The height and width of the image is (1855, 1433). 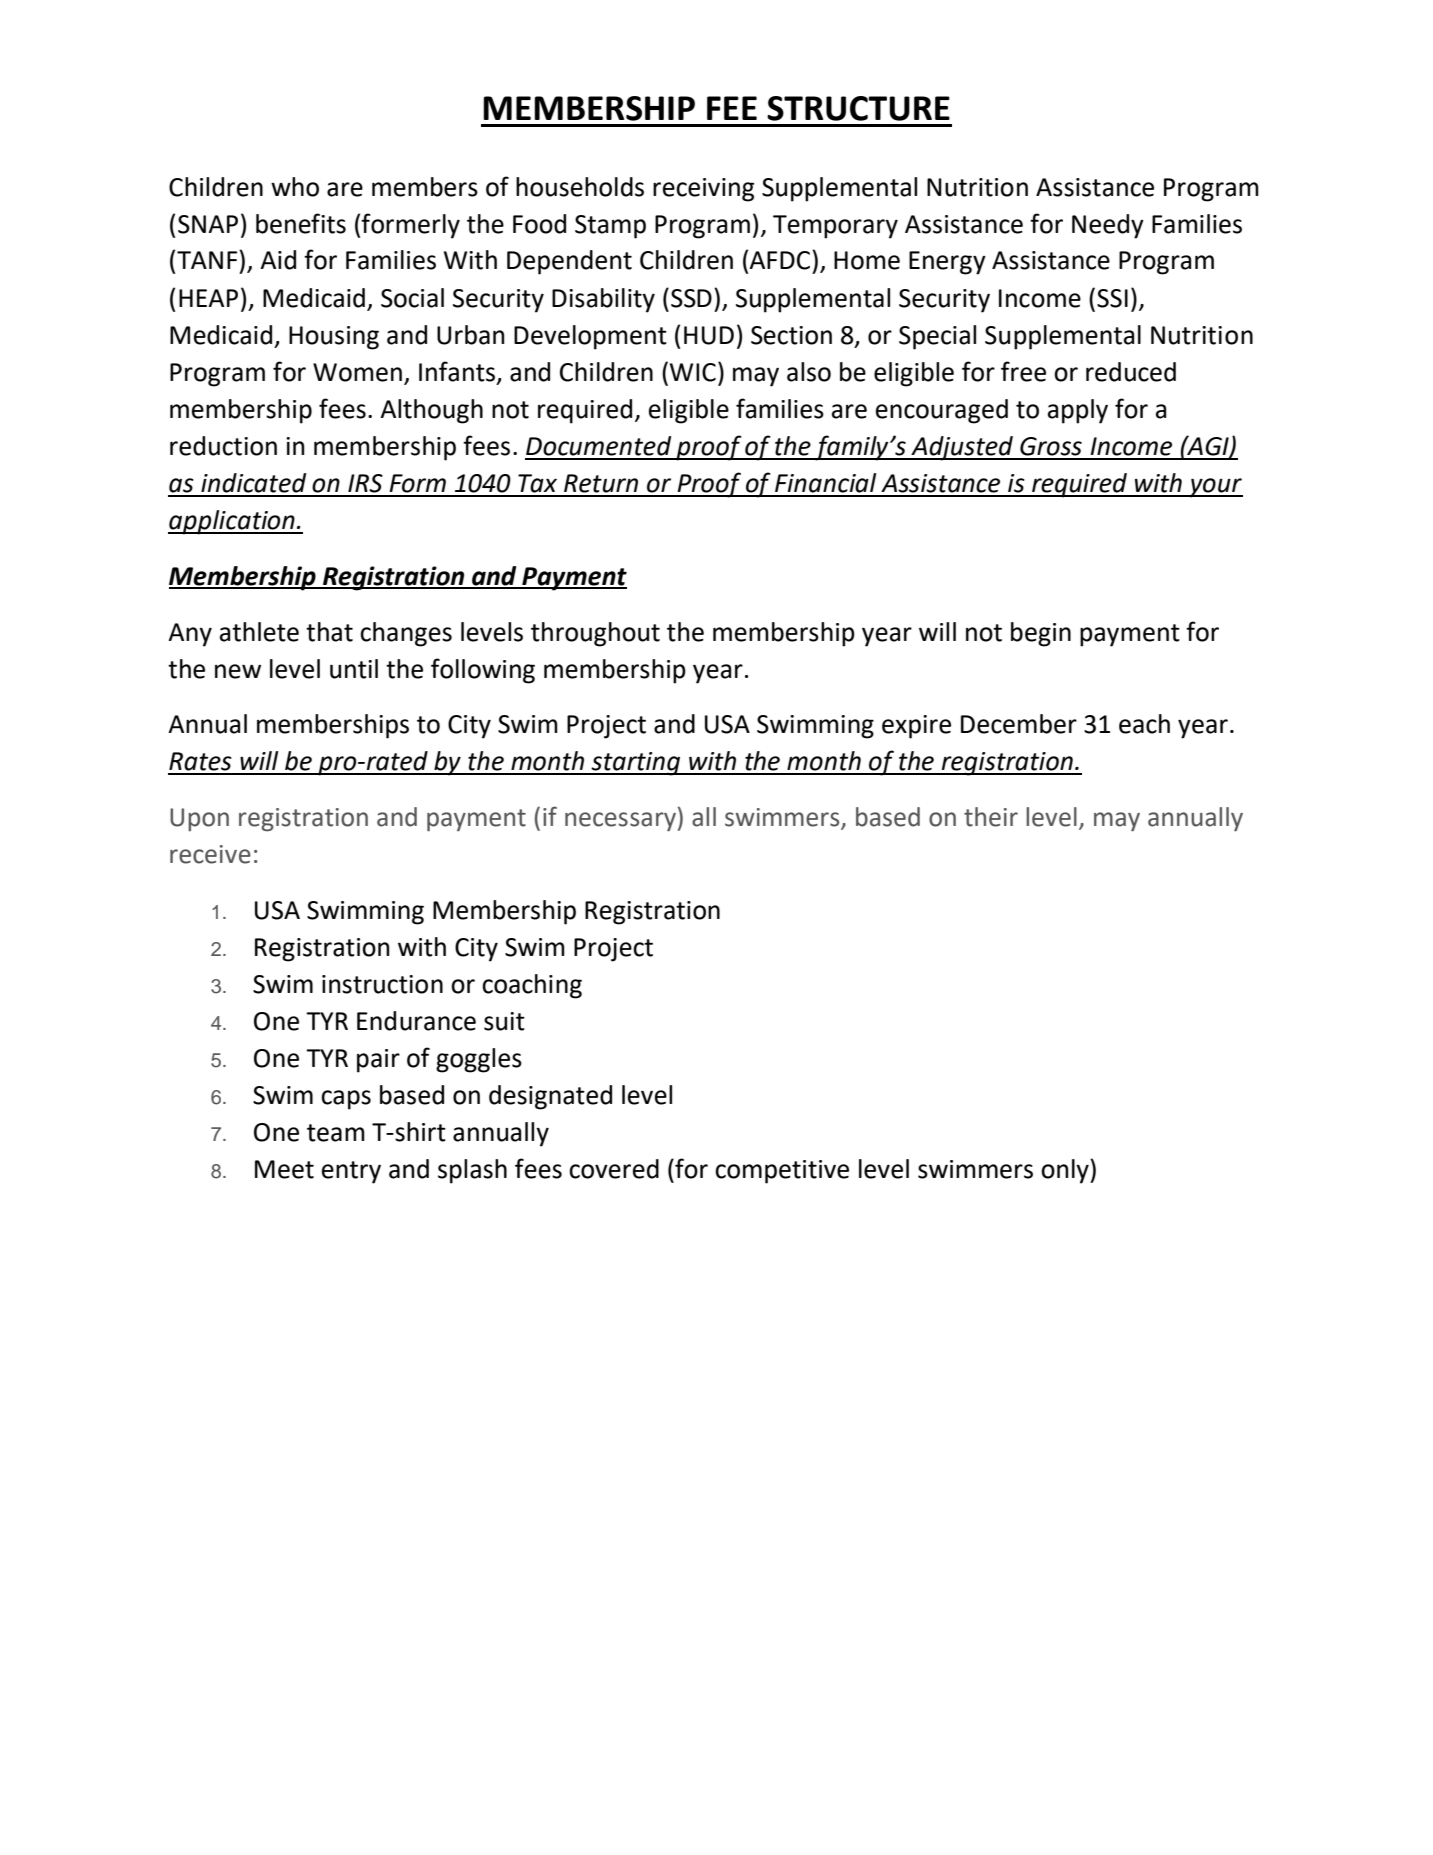 What do you see at coordinates (336, 1133) in the image?
I see `team` at bounding box center [336, 1133].
